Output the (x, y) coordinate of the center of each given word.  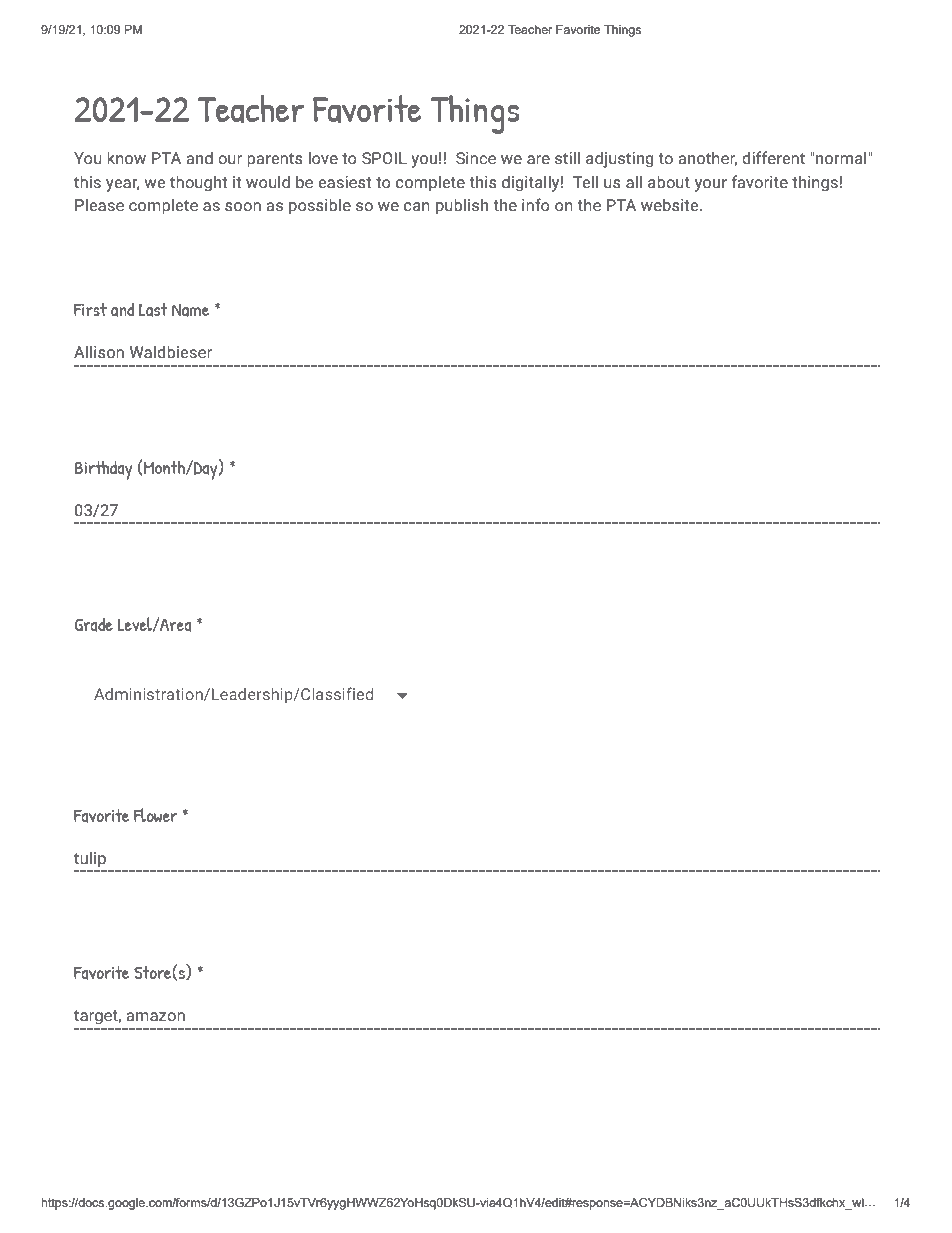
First (90, 309)
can (417, 207)
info (536, 205)
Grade (93, 624)
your (711, 185)
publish (462, 206)
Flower (155, 815)
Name (190, 310)
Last (153, 310)
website (671, 205)
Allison (99, 352)
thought (198, 183)
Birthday (103, 470)
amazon (156, 1017)
